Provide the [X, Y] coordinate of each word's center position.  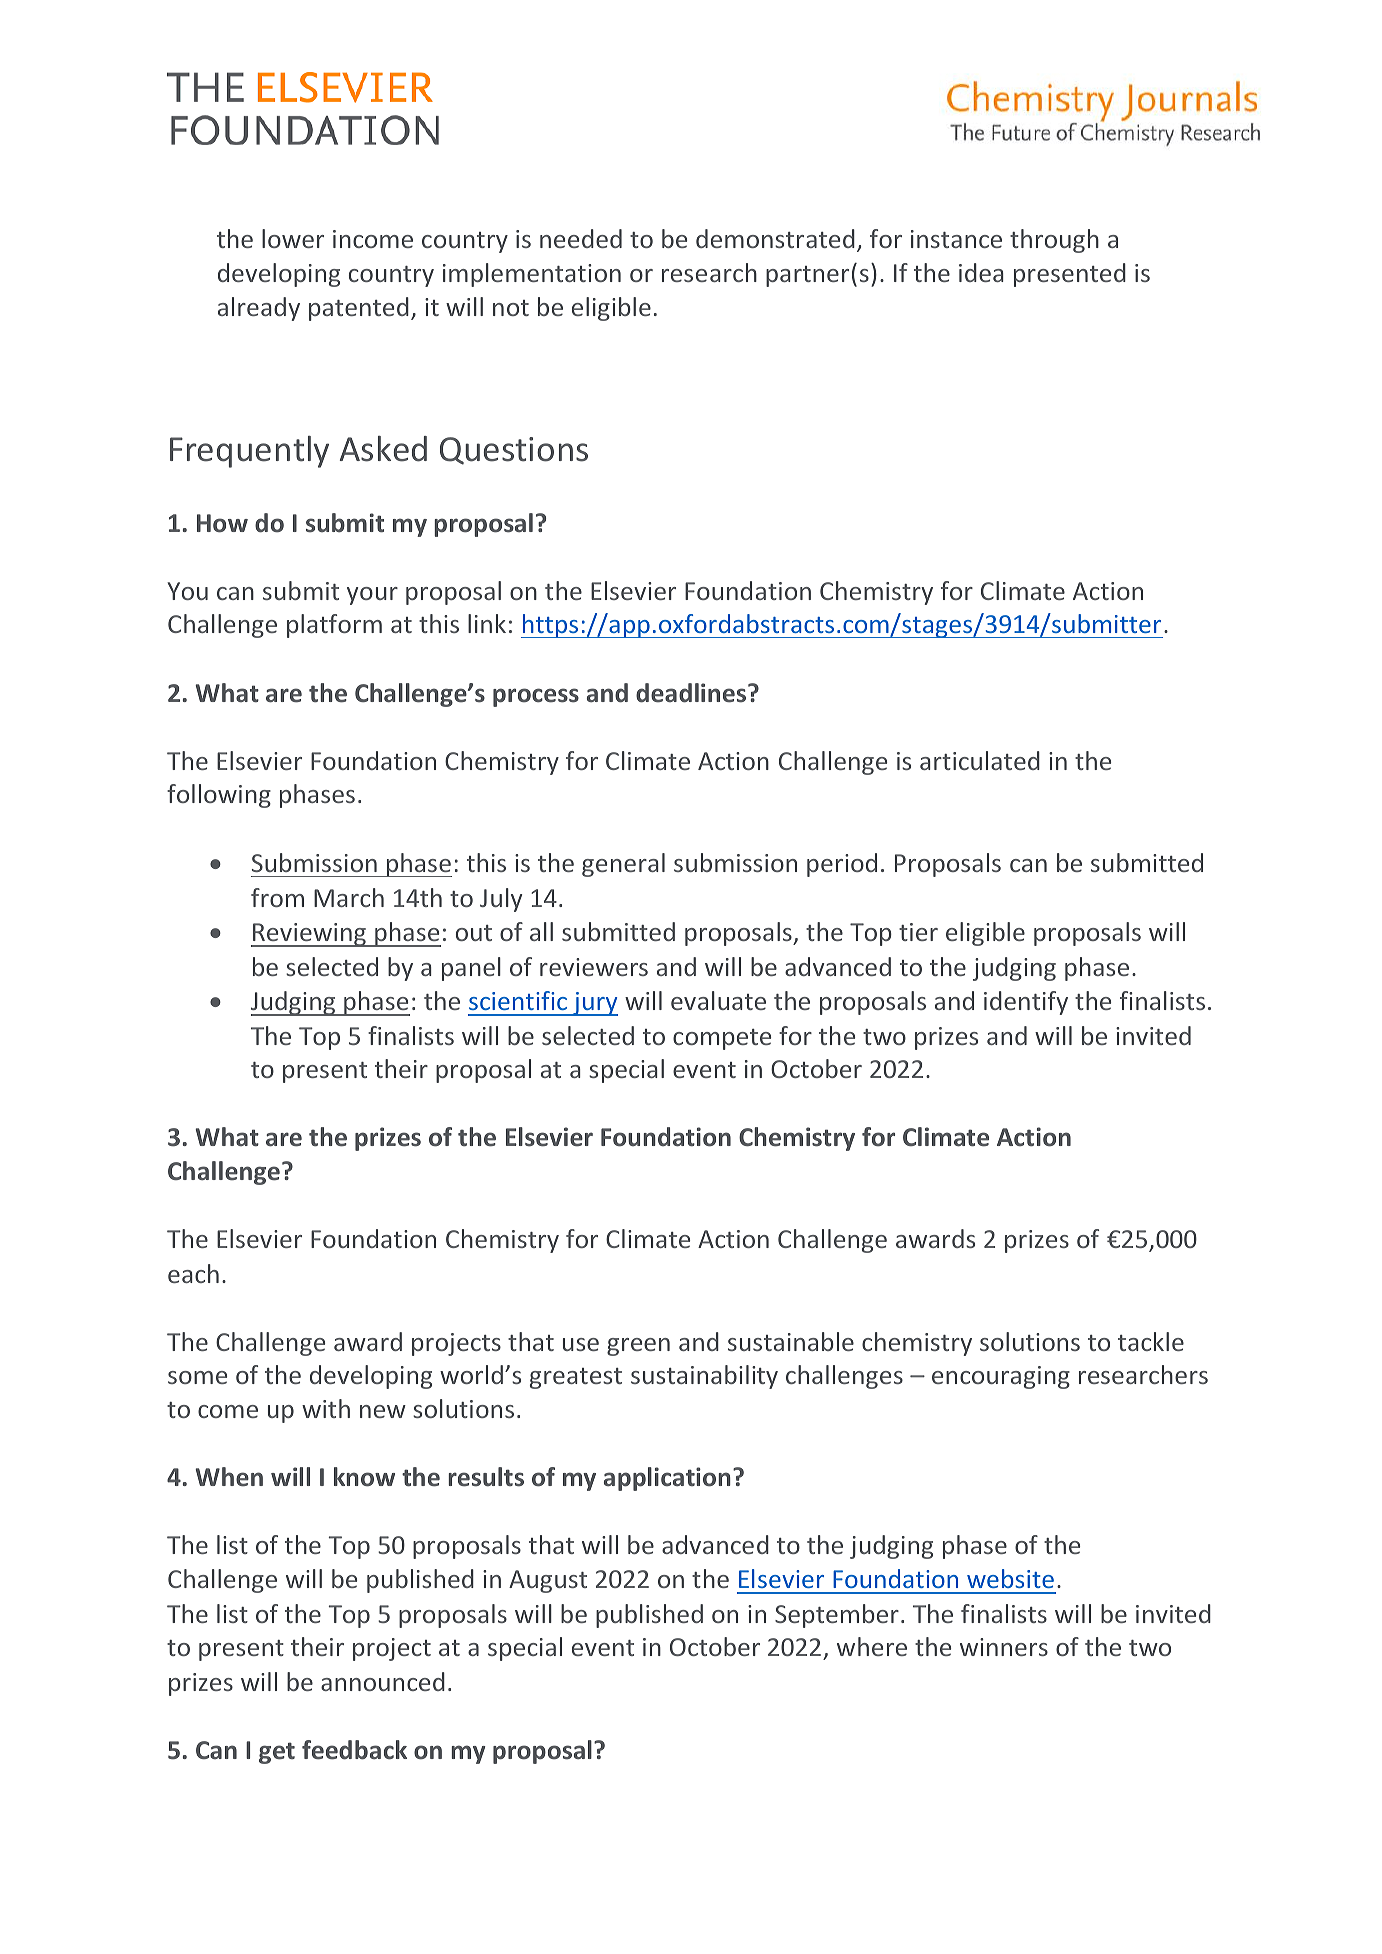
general [623, 865]
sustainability [704, 1377]
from [277, 897]
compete [722, 1039]
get [277, 1753]
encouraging [1001, 1377]
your [372, 596]
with [326, 1408]
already [259, 309]
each [193, 1273]
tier [918, 932]
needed [581, 238]
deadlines [692, 693]
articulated [980, 760]
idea [981, 272]
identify [1026, 1003]
